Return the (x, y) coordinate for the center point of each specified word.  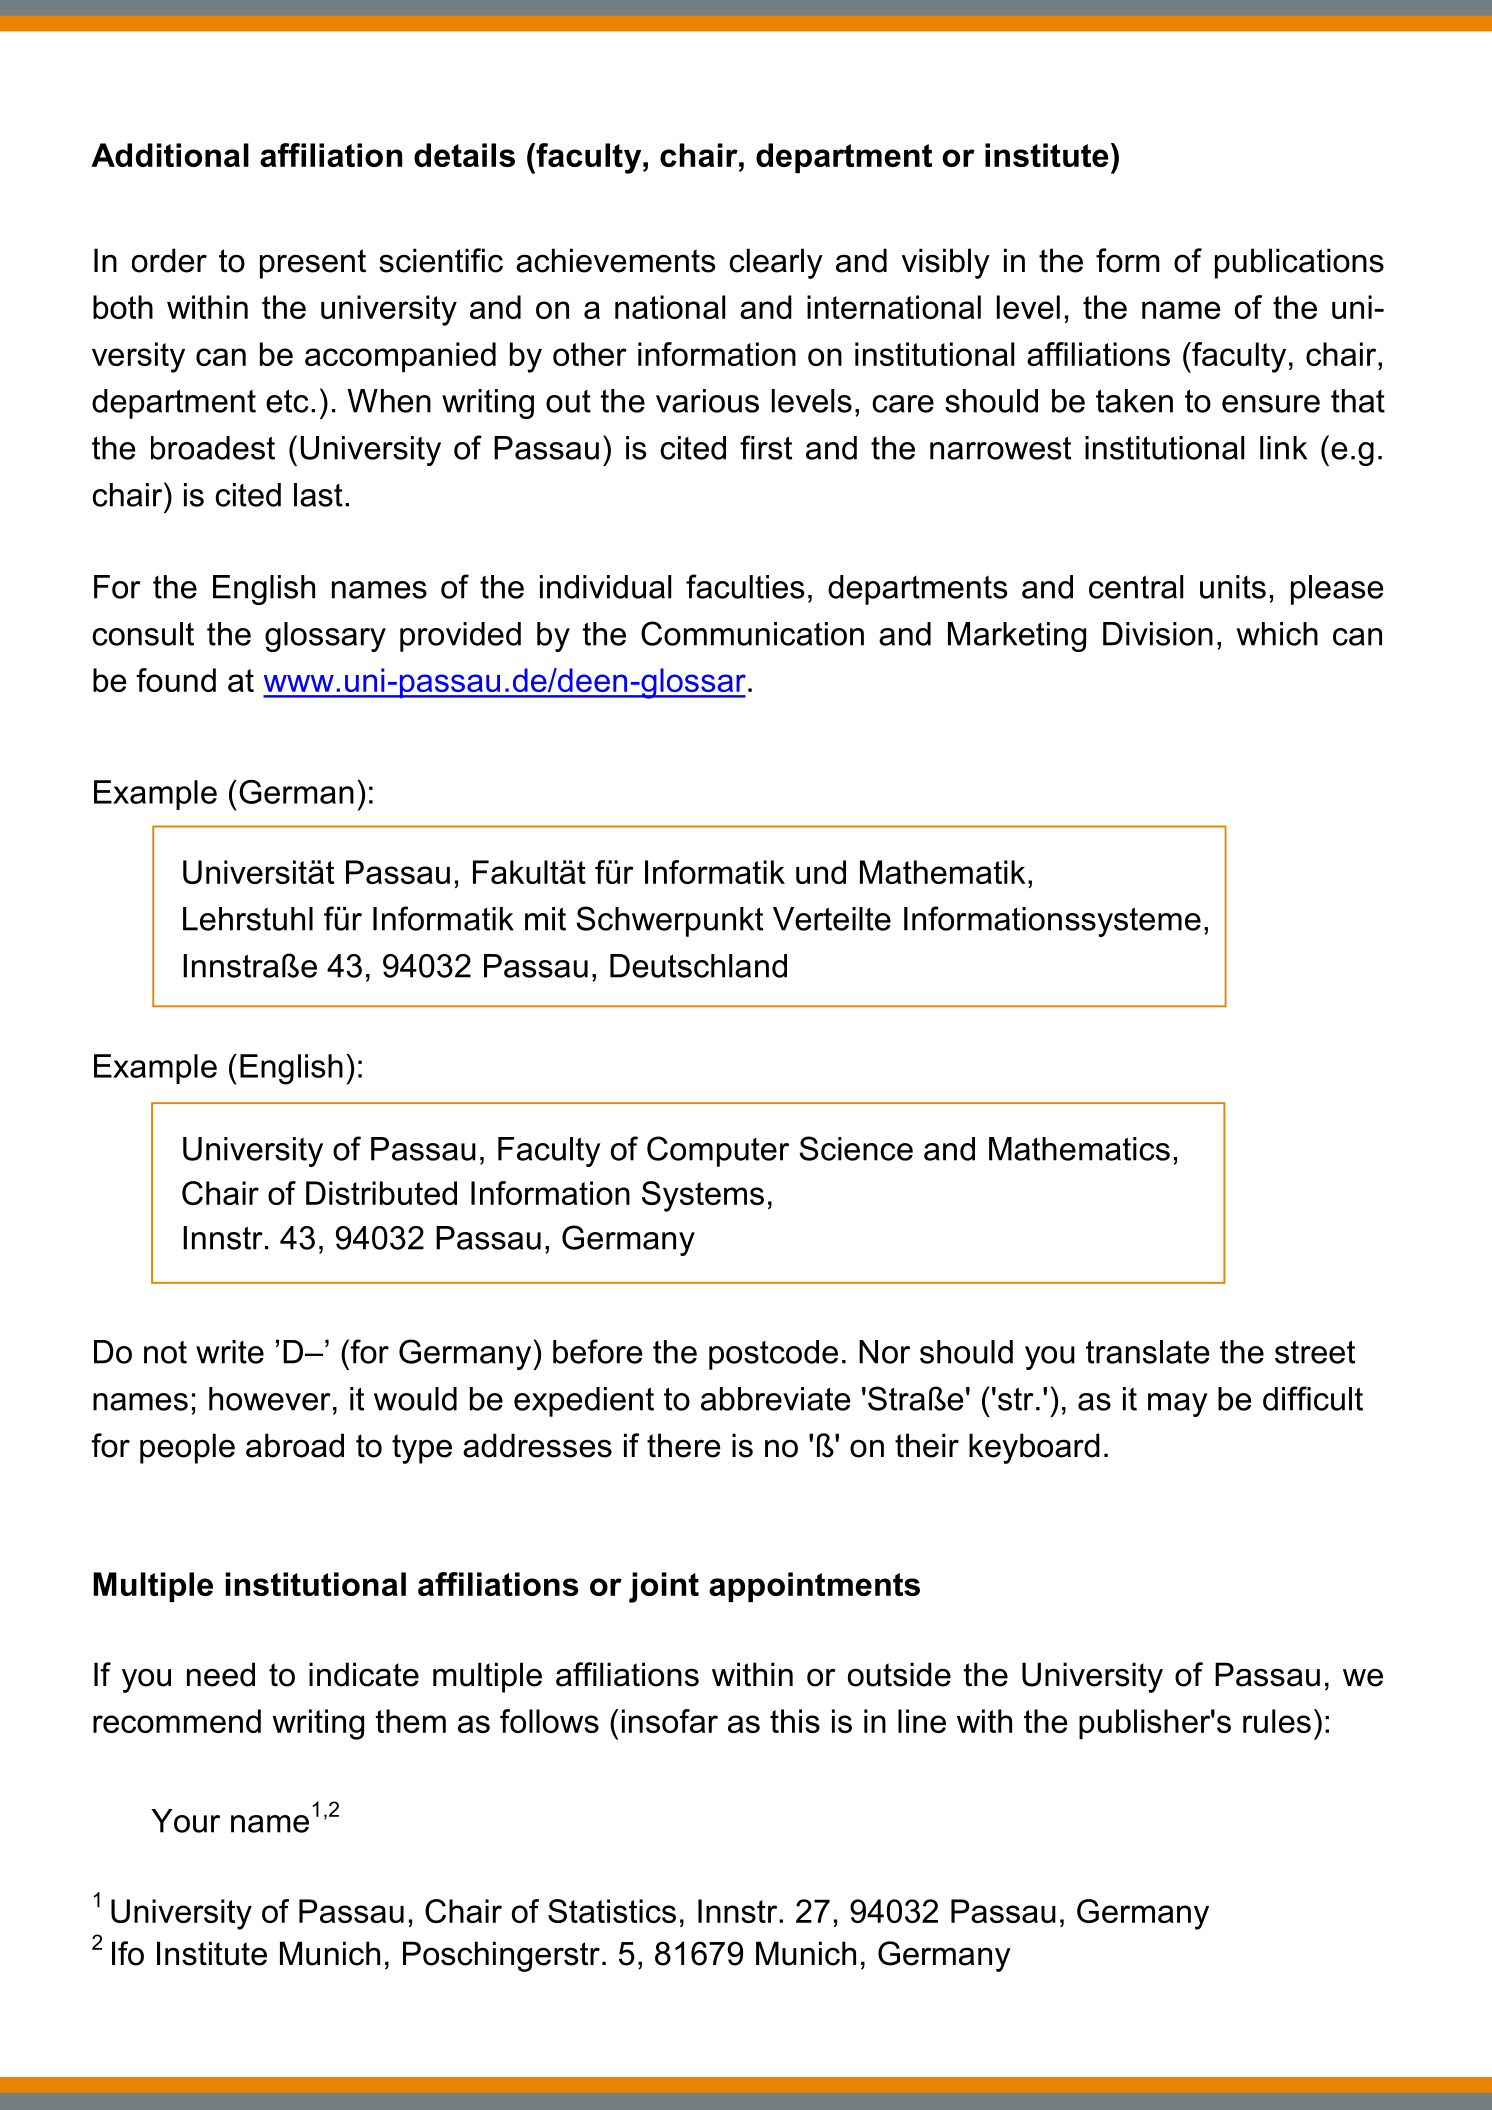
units (1233, 587)
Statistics (612, 1911)
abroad (295, 1445)
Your (185, 1821)
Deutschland (698, 966)
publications (1299, 263)
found (176, 680)
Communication (752, 633)
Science (856, 1148)
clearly (776, 263)
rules (1277, 1721)
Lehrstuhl (248, 919)
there (684, 1445)
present (313, 264)
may (1178, 1405)
